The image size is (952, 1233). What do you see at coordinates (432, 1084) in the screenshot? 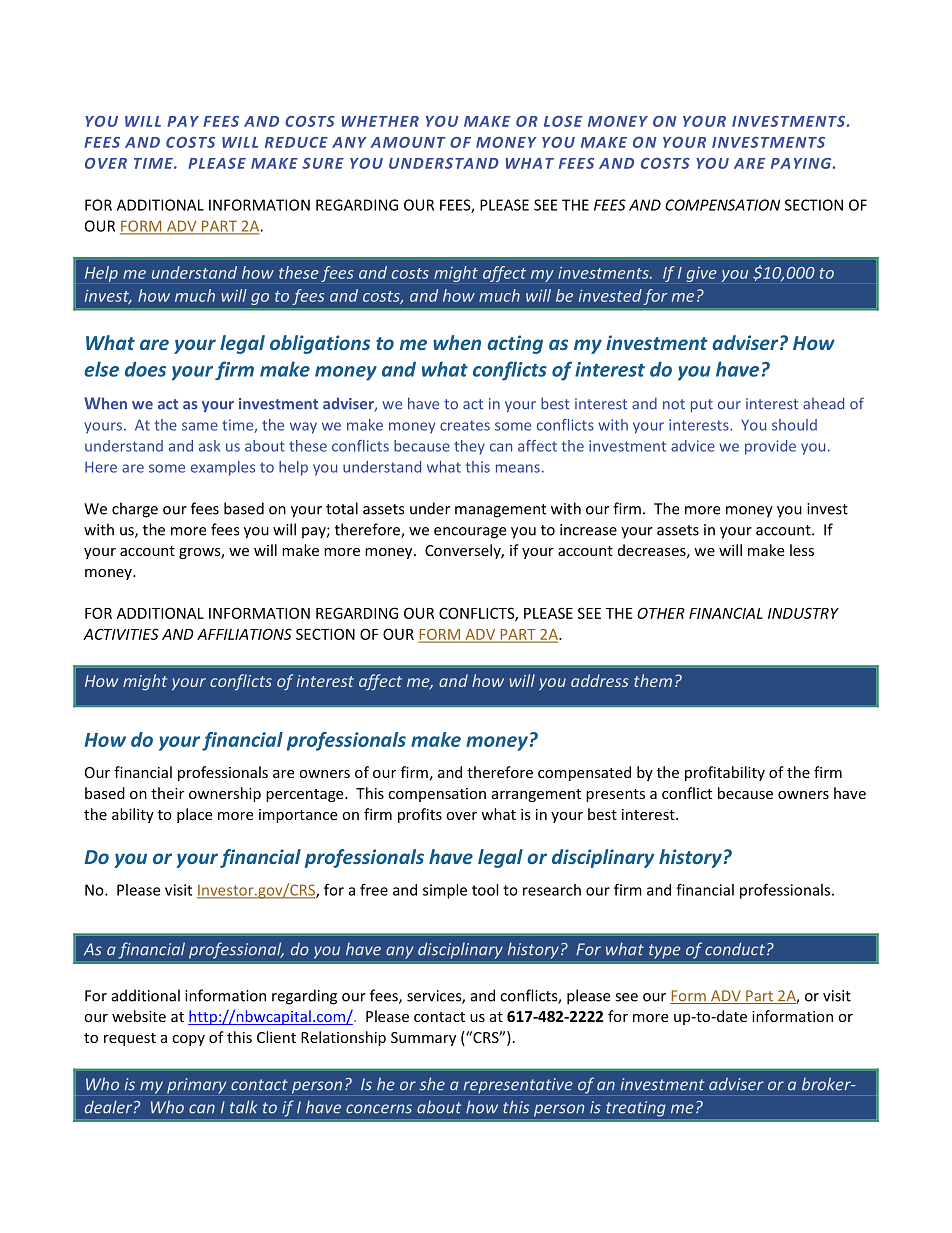
I see `she` at bounding box center [432, 1084].
